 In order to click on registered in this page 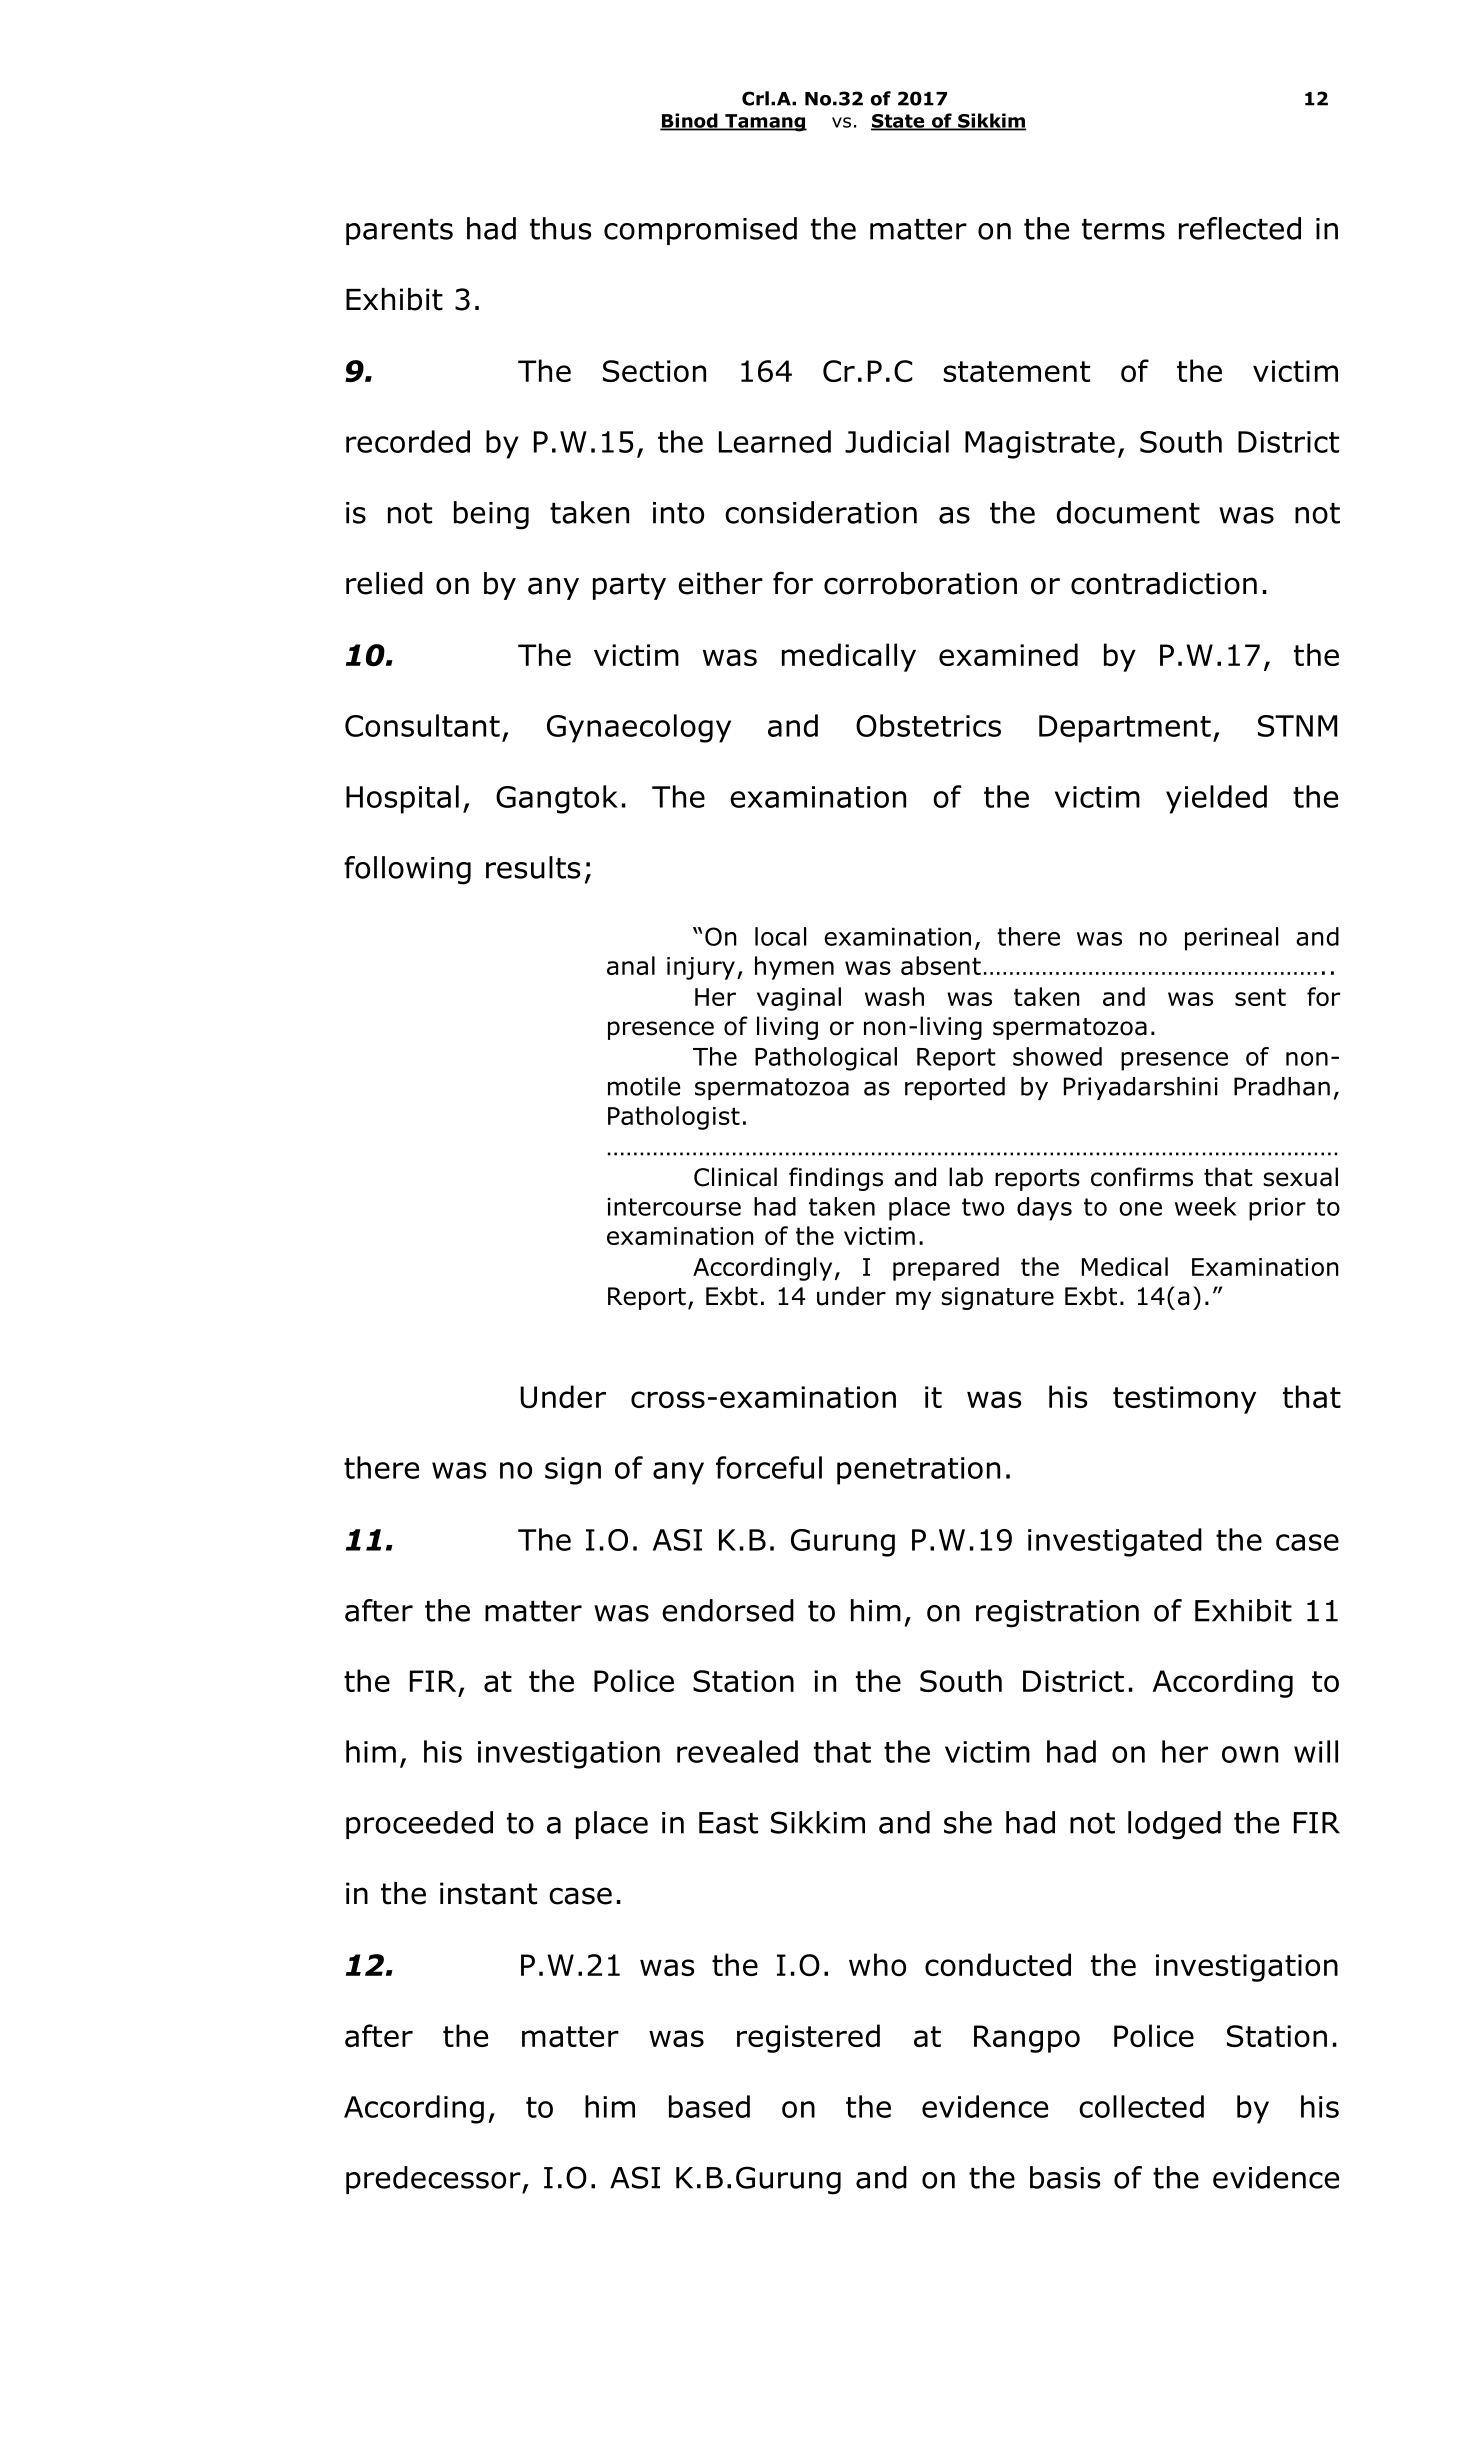, I will do `click(808, 2038)`.
